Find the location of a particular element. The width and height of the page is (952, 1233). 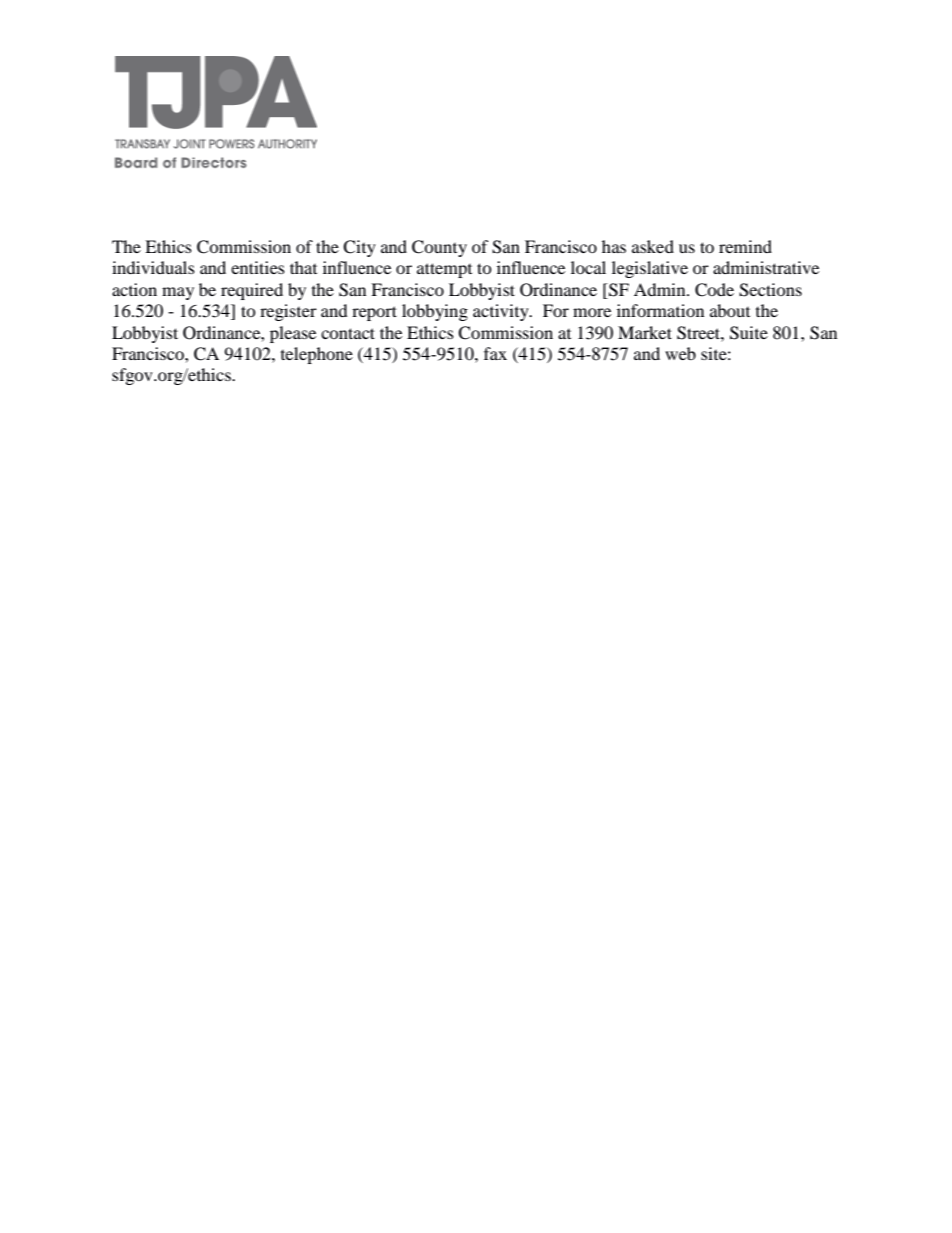

information is located at coordinates (660, 310).
